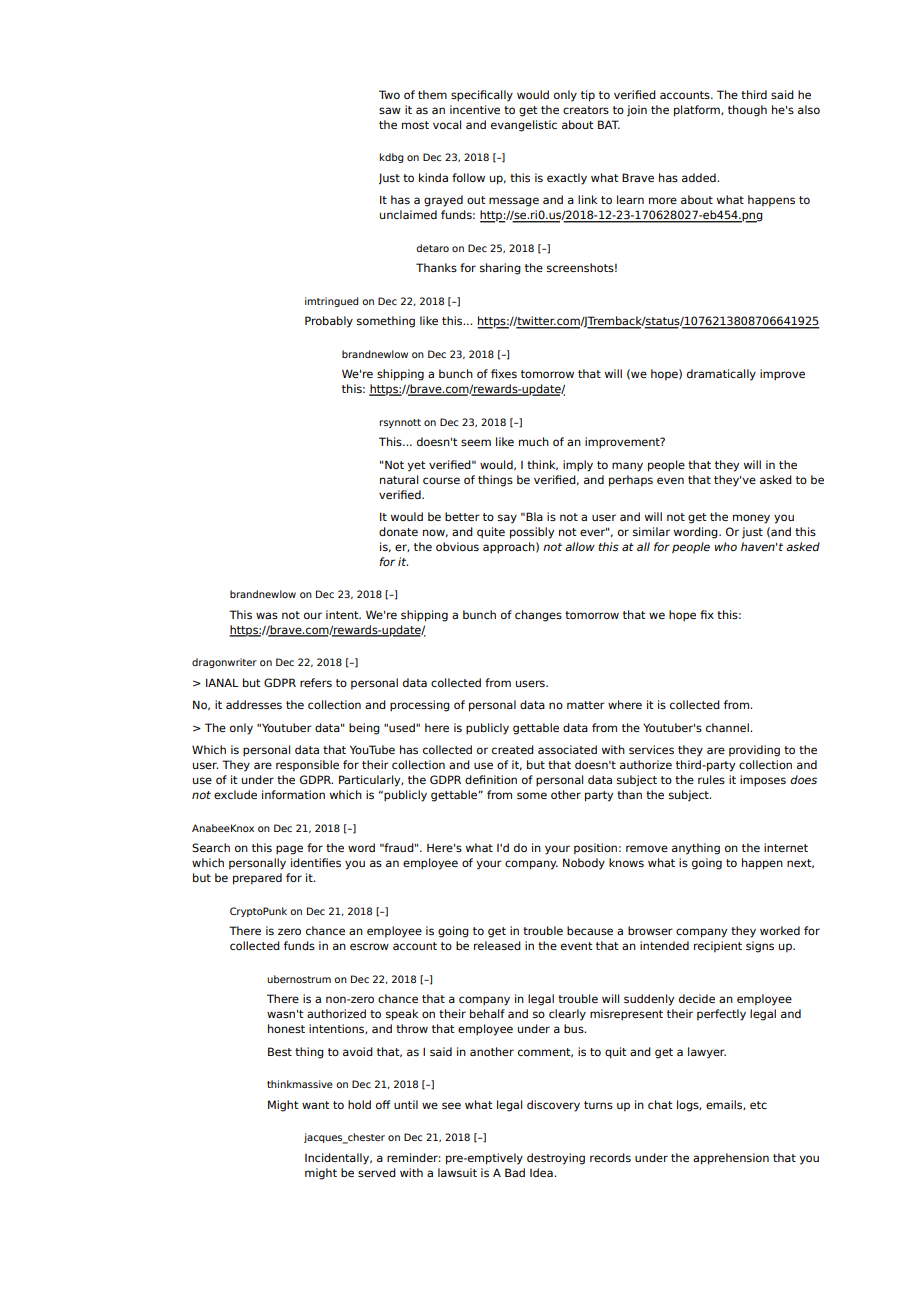  I want to click on want, so click(316, 1105).
